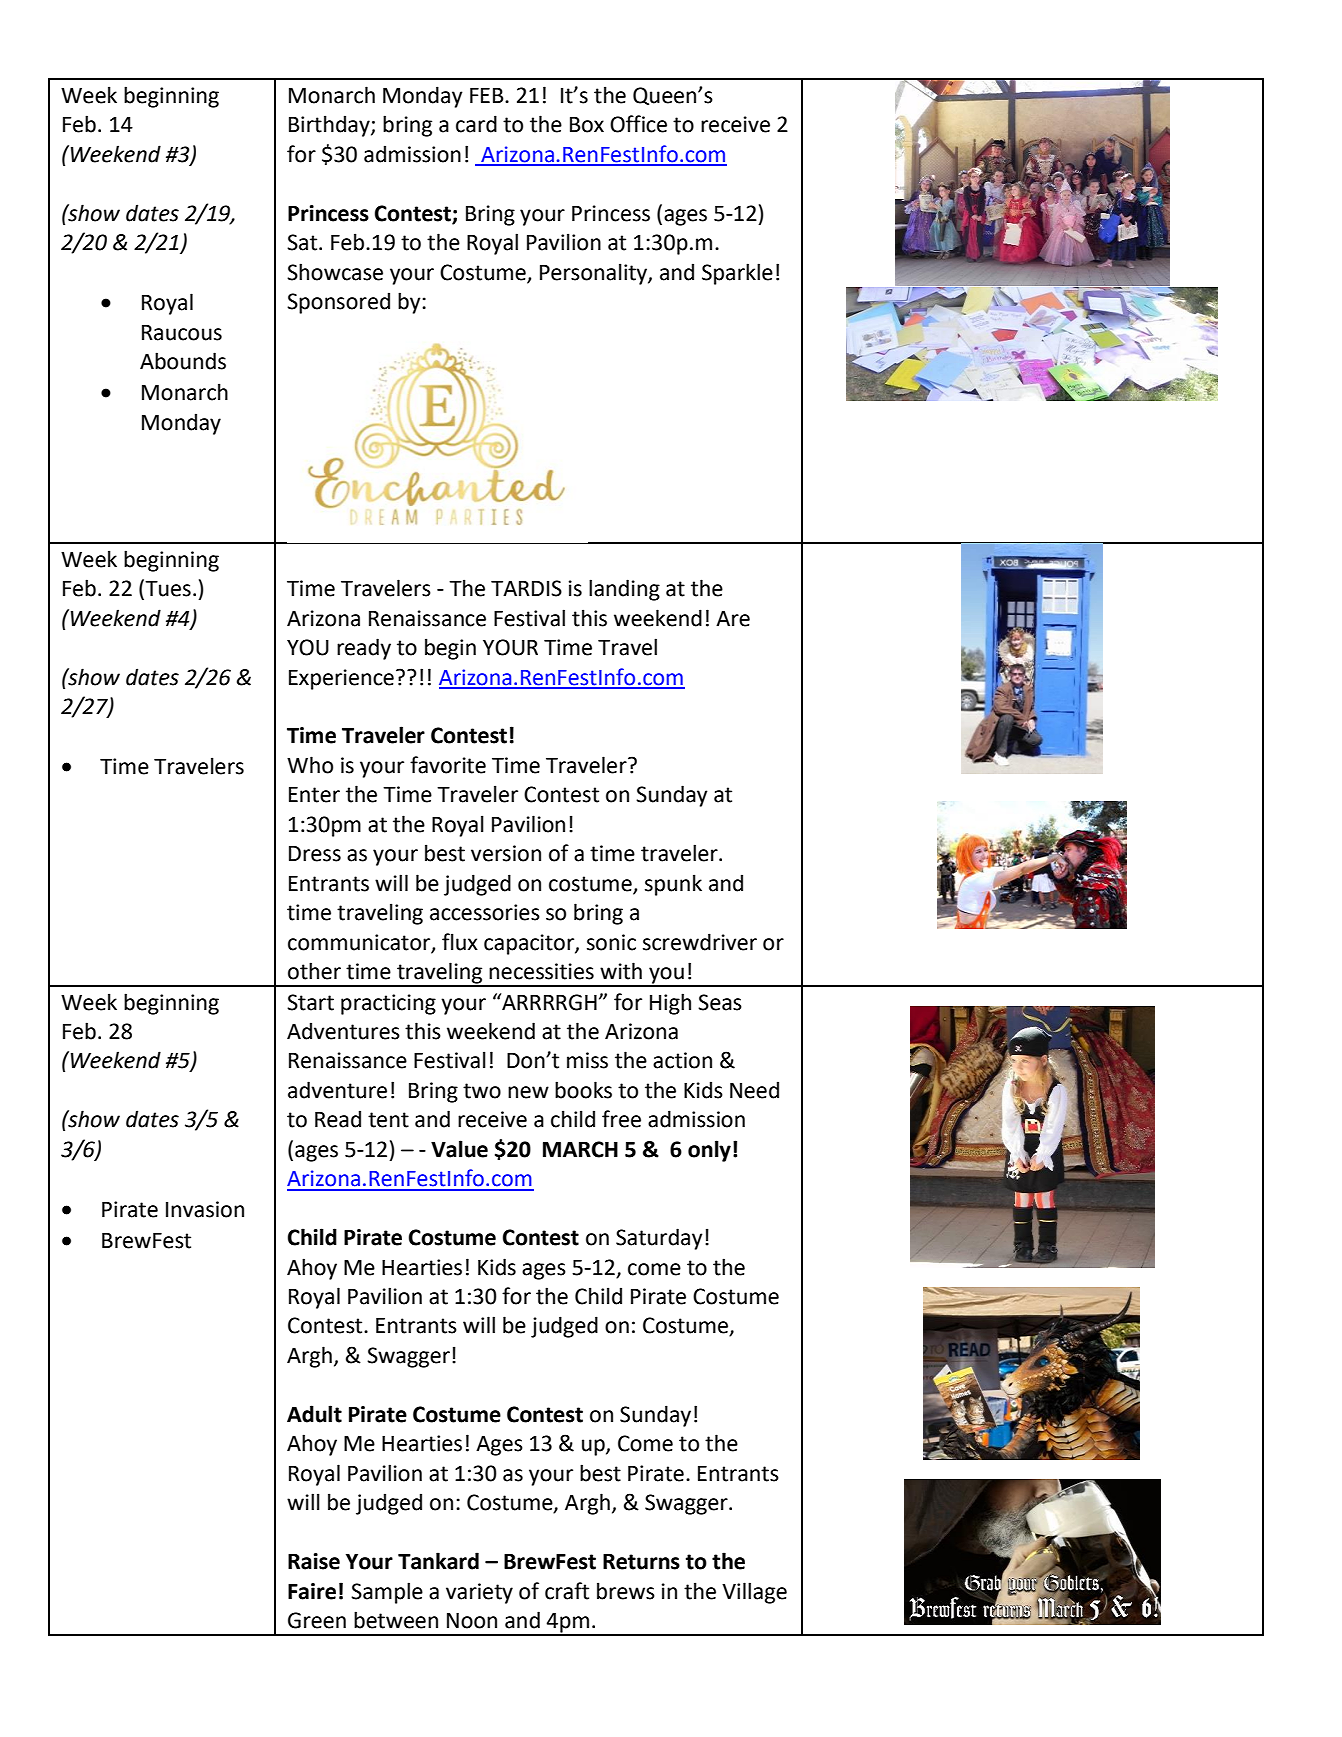  What do you see at coordinates (479, 1593) in the screenshot?
I see `variety` at bounding box center [479, 1593].
